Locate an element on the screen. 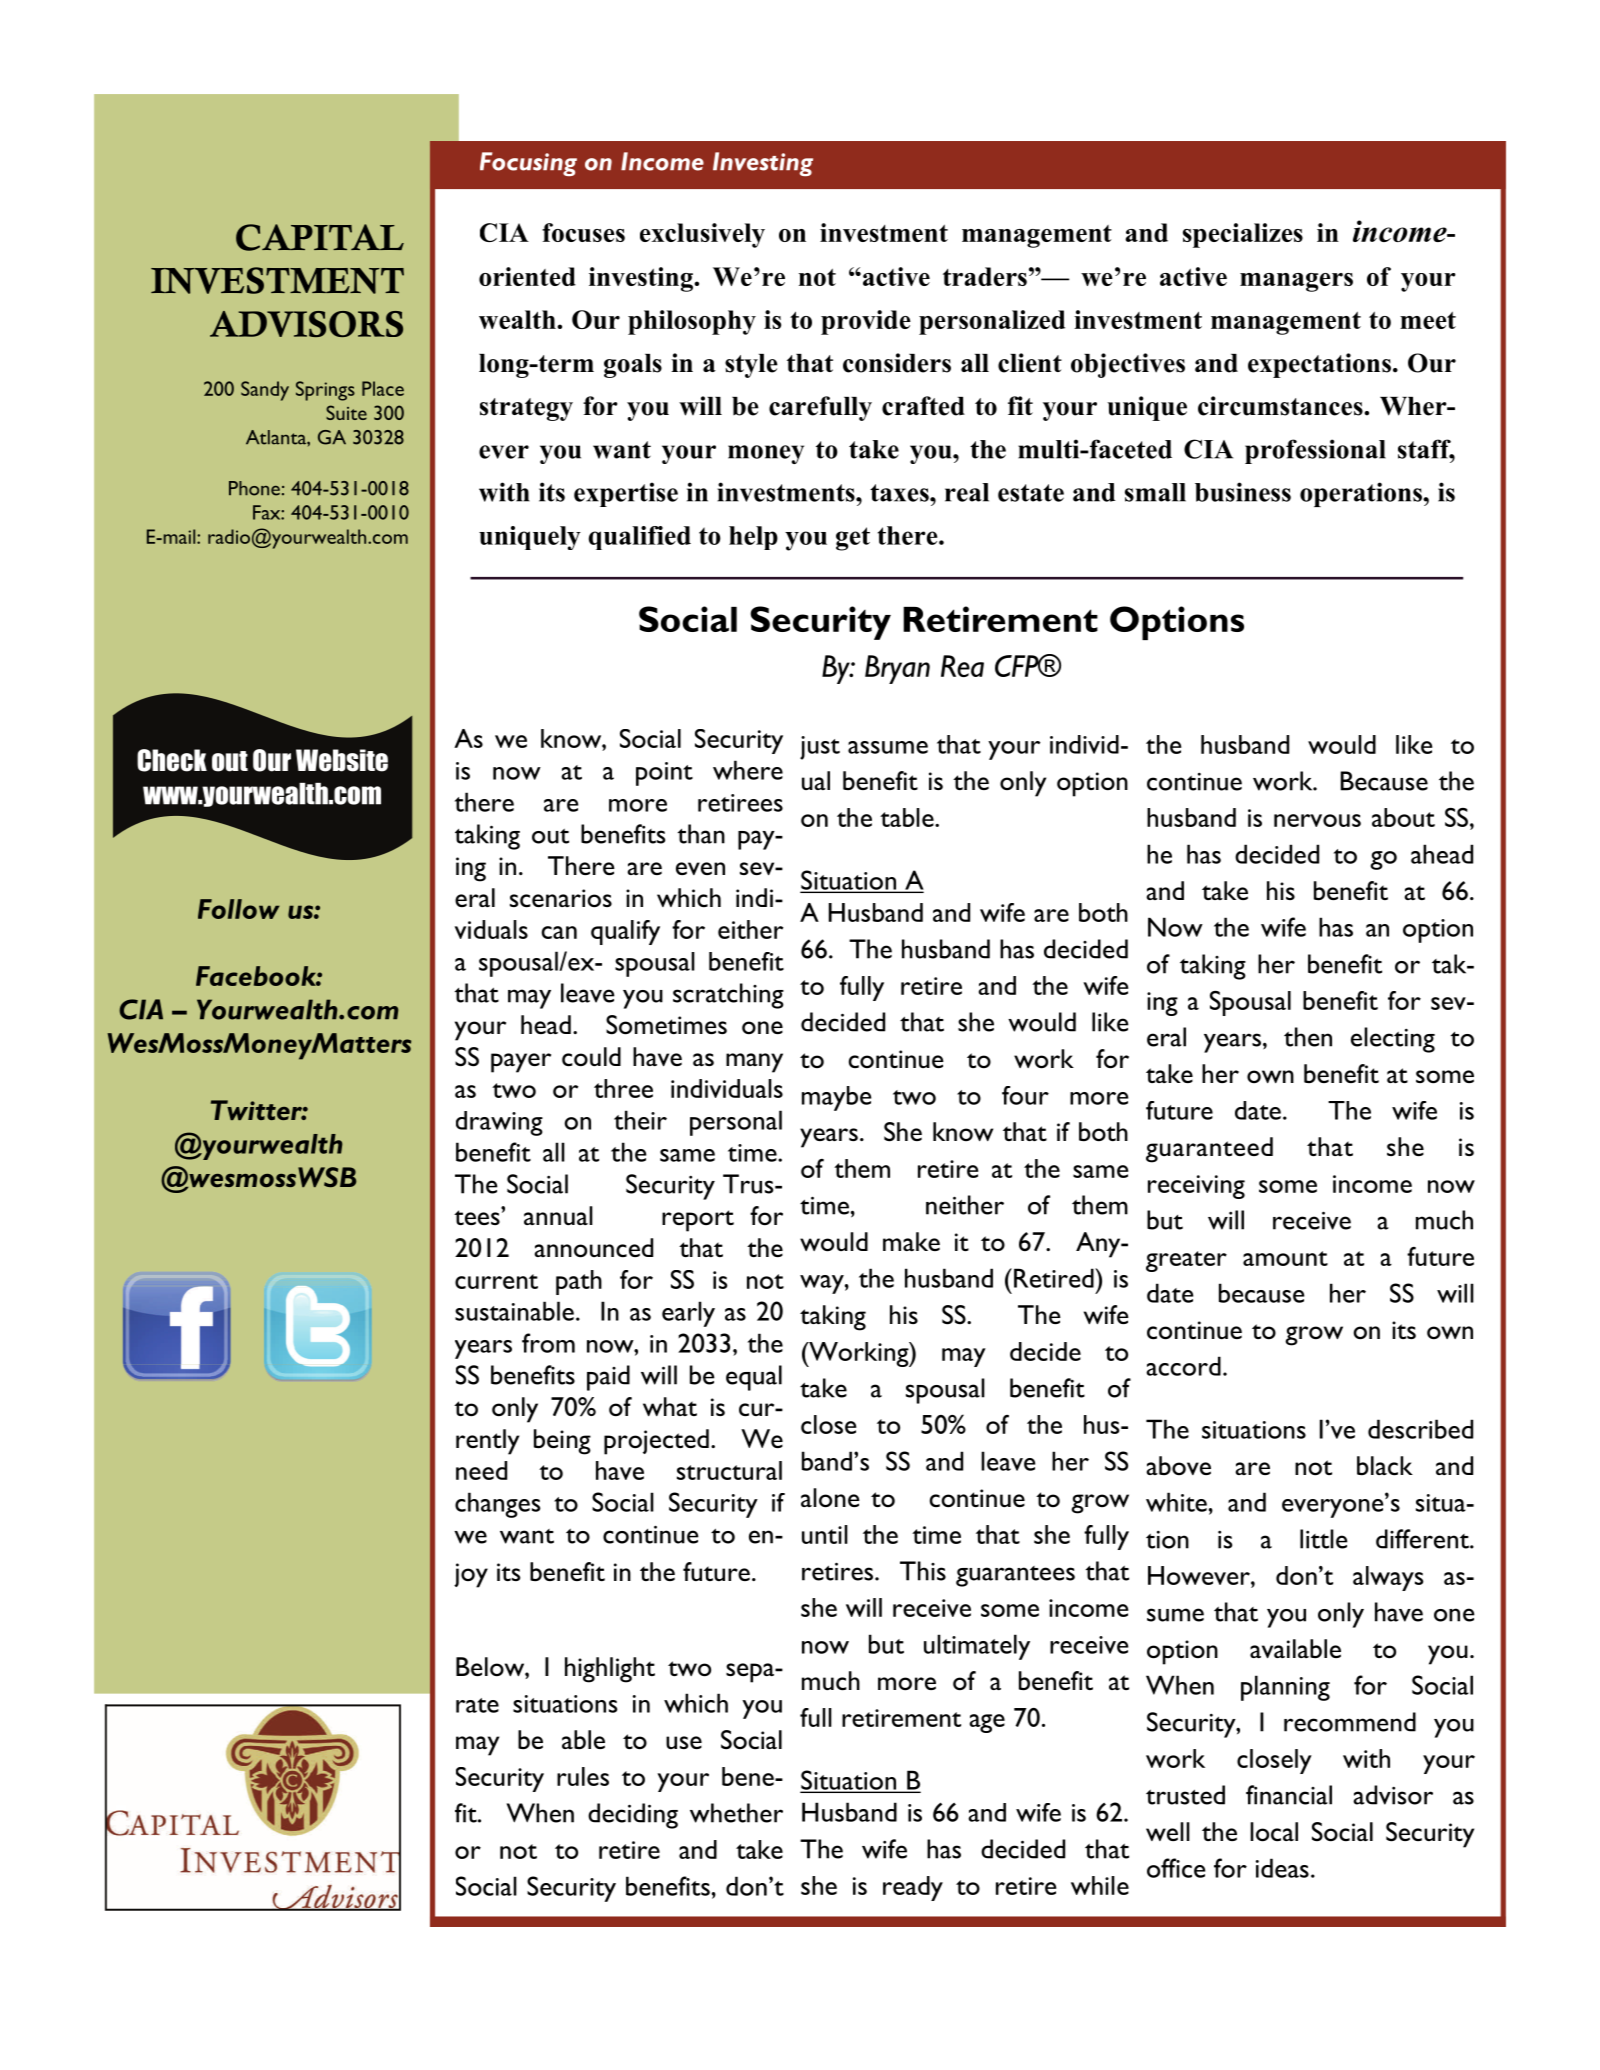 This screenshot has width=1600, height=2070. many is located at coordinates (754, 1063).
